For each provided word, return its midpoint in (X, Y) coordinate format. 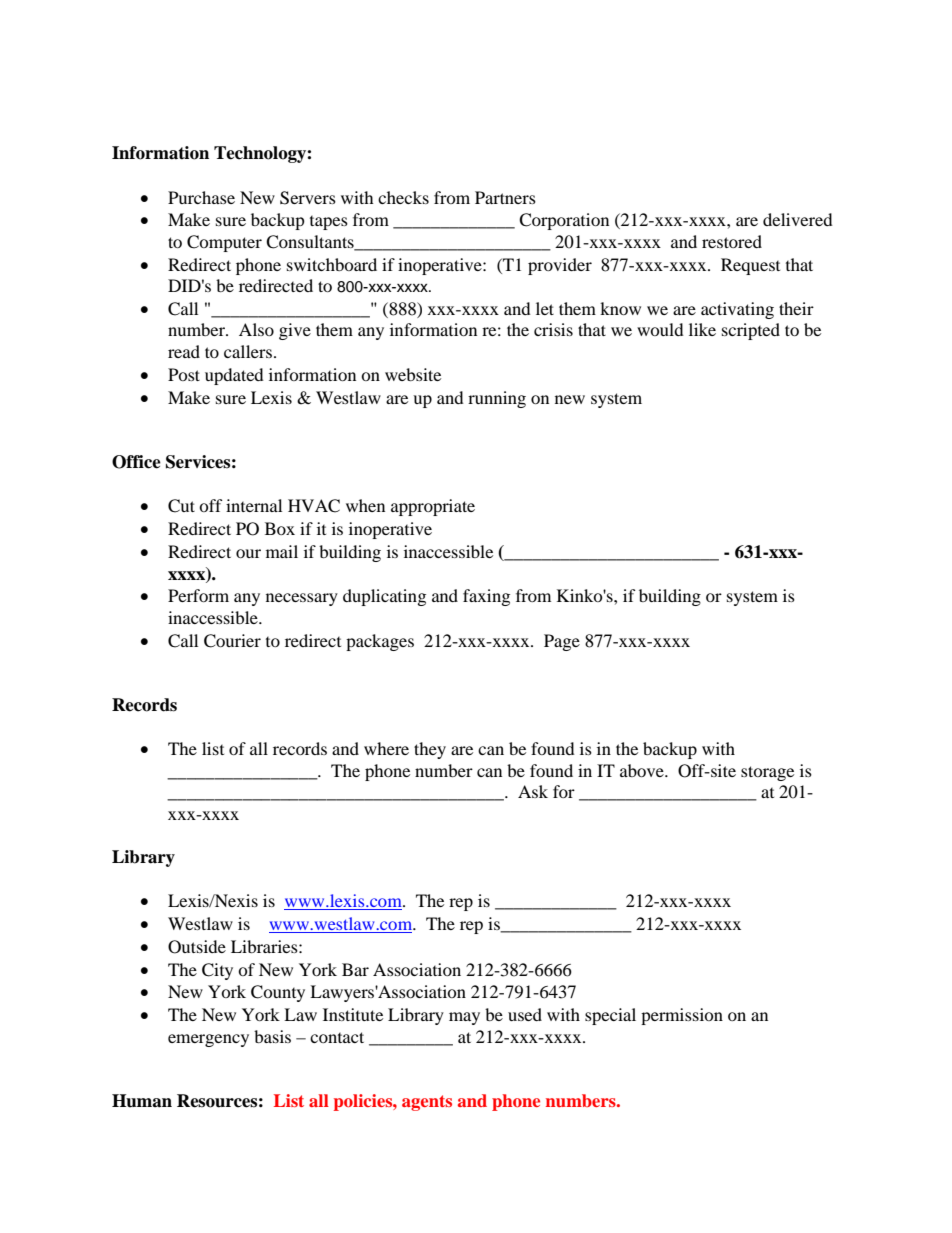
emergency (208, 1040)
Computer (224, 243)
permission (682, 1016)
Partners (505, 197)
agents (427, 1103)
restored (732, 241)
